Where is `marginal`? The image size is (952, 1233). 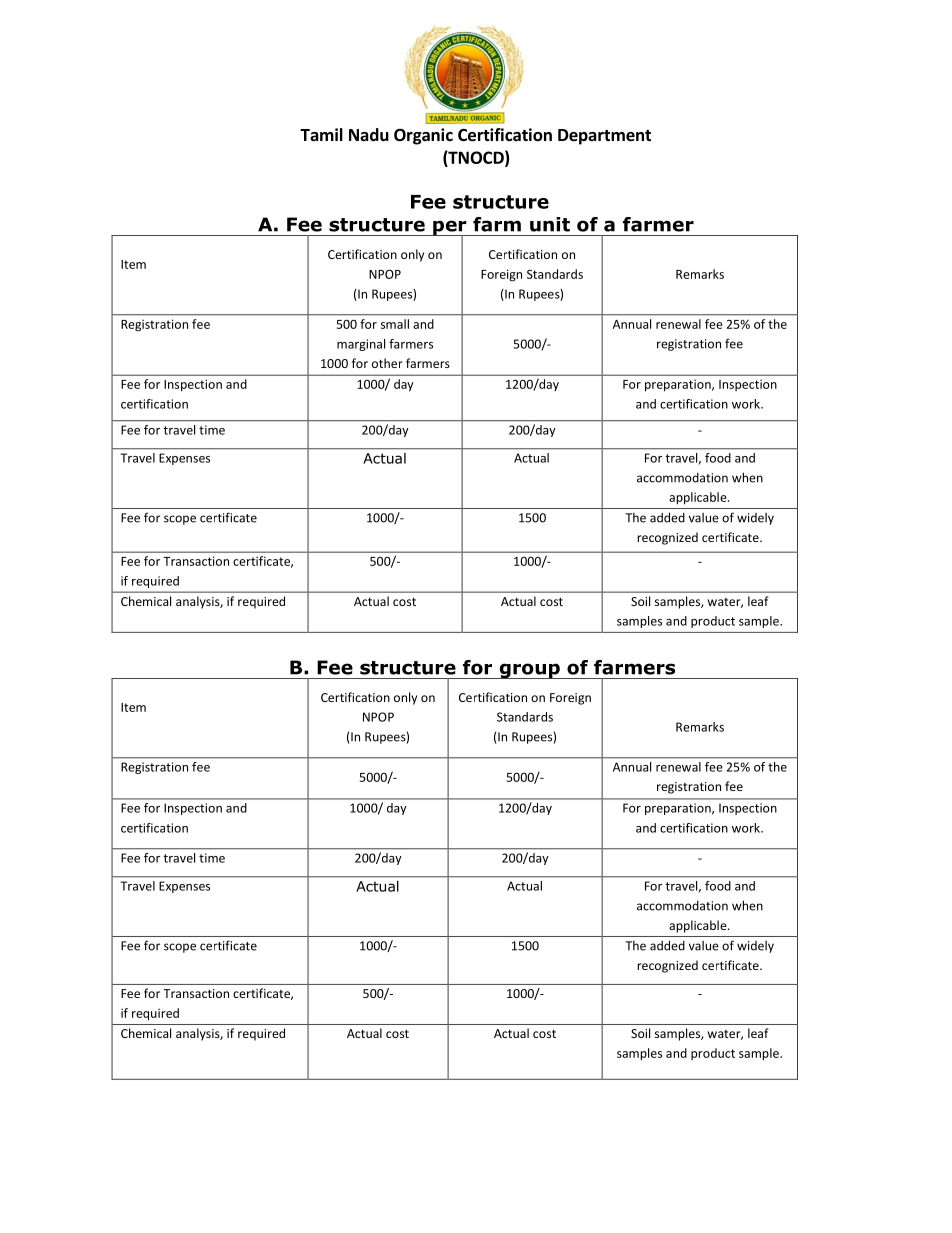 marginal is located at coordinates (361, 345).
